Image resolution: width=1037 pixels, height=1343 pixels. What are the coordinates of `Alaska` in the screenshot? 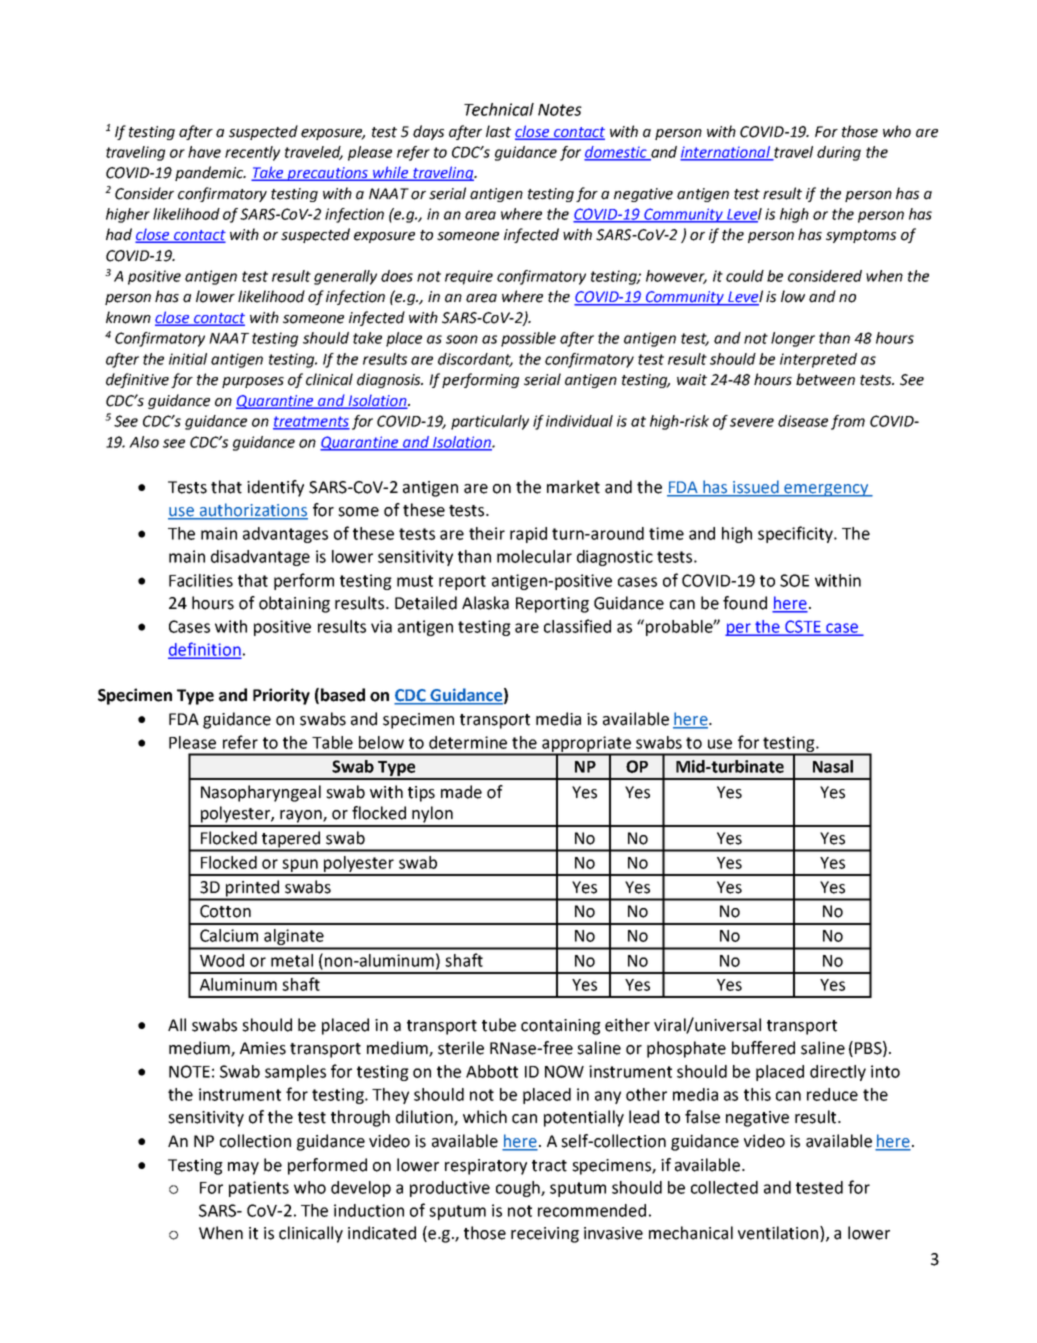 It's located at (485, 603).
